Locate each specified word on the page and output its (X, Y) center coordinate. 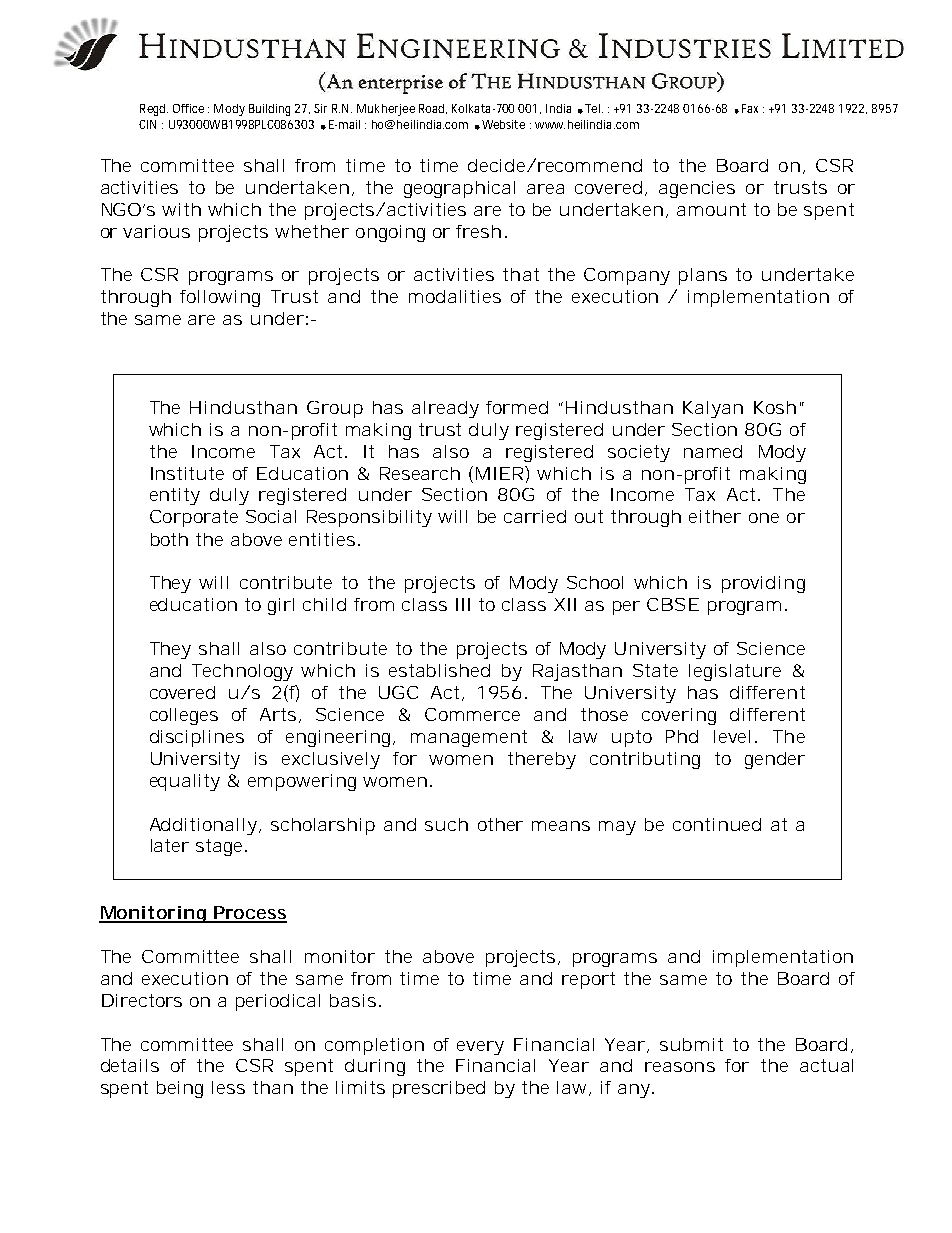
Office (188, 108)
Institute (187, 473)
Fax (750, 108)
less (228, 1087)
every (480, 1048)
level (732, 736)
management (469, 738)
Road (433, 109)
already (445, 409)
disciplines (197, 738)
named (713, 451)
